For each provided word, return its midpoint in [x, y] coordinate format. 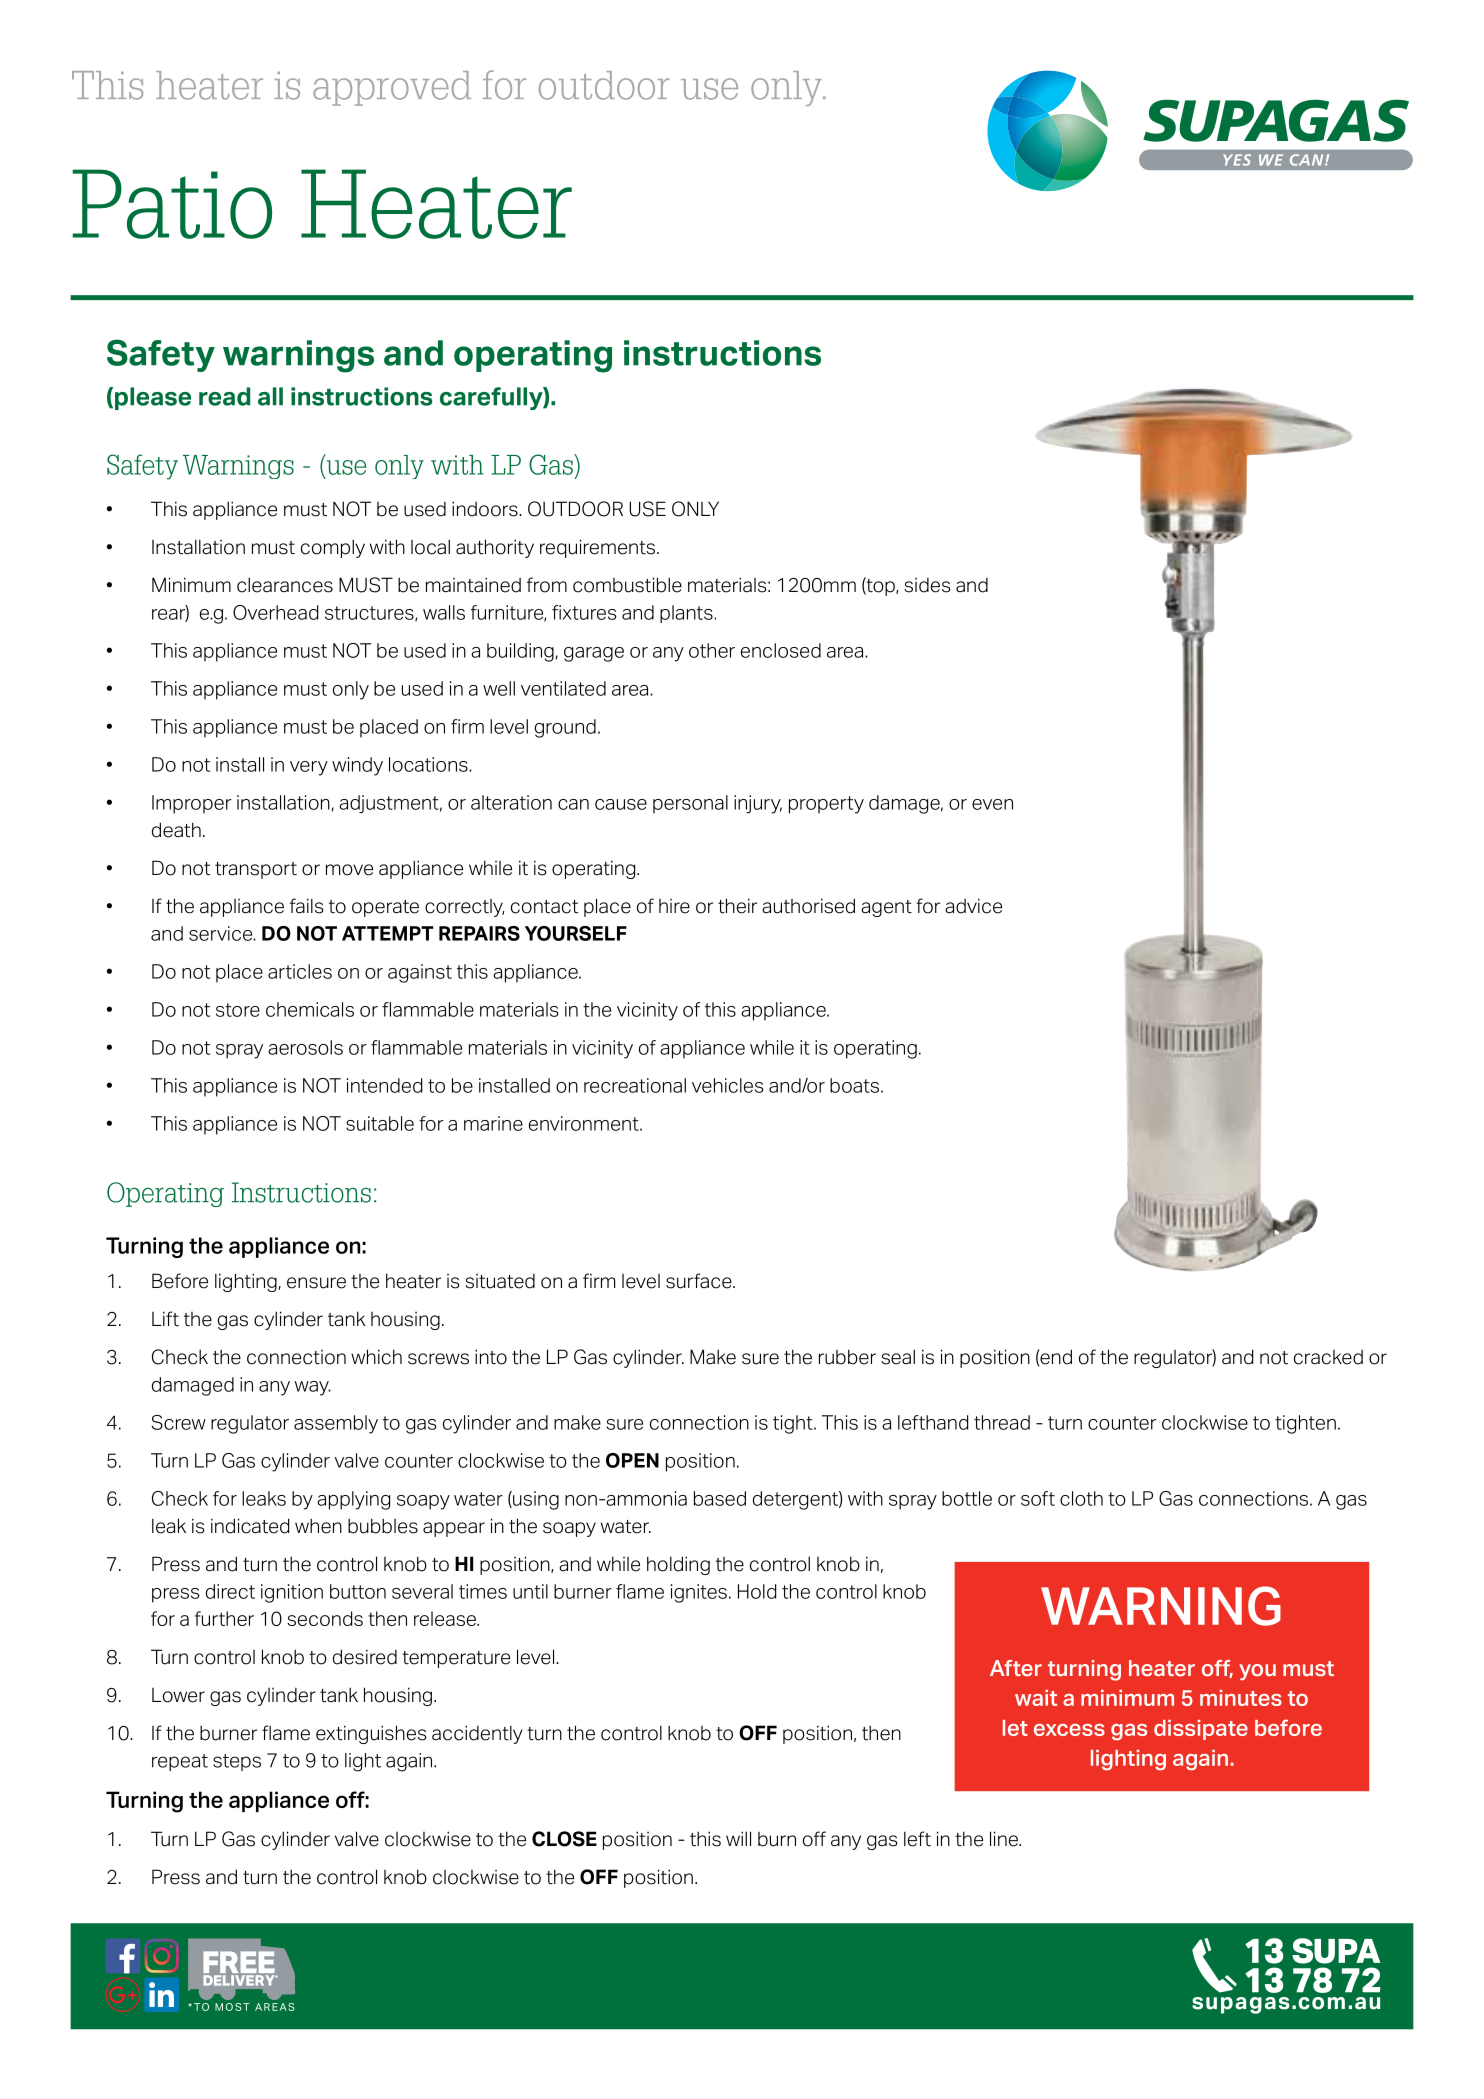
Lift [165, 1318]
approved [392, 88]
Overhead [275, 612]
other [712, 650]
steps [237, 1762]
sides [927, 585]
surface [700, 1281]
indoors [486, 509]
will [738, 1838]
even [992, 804]
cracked [1328, 1357]
